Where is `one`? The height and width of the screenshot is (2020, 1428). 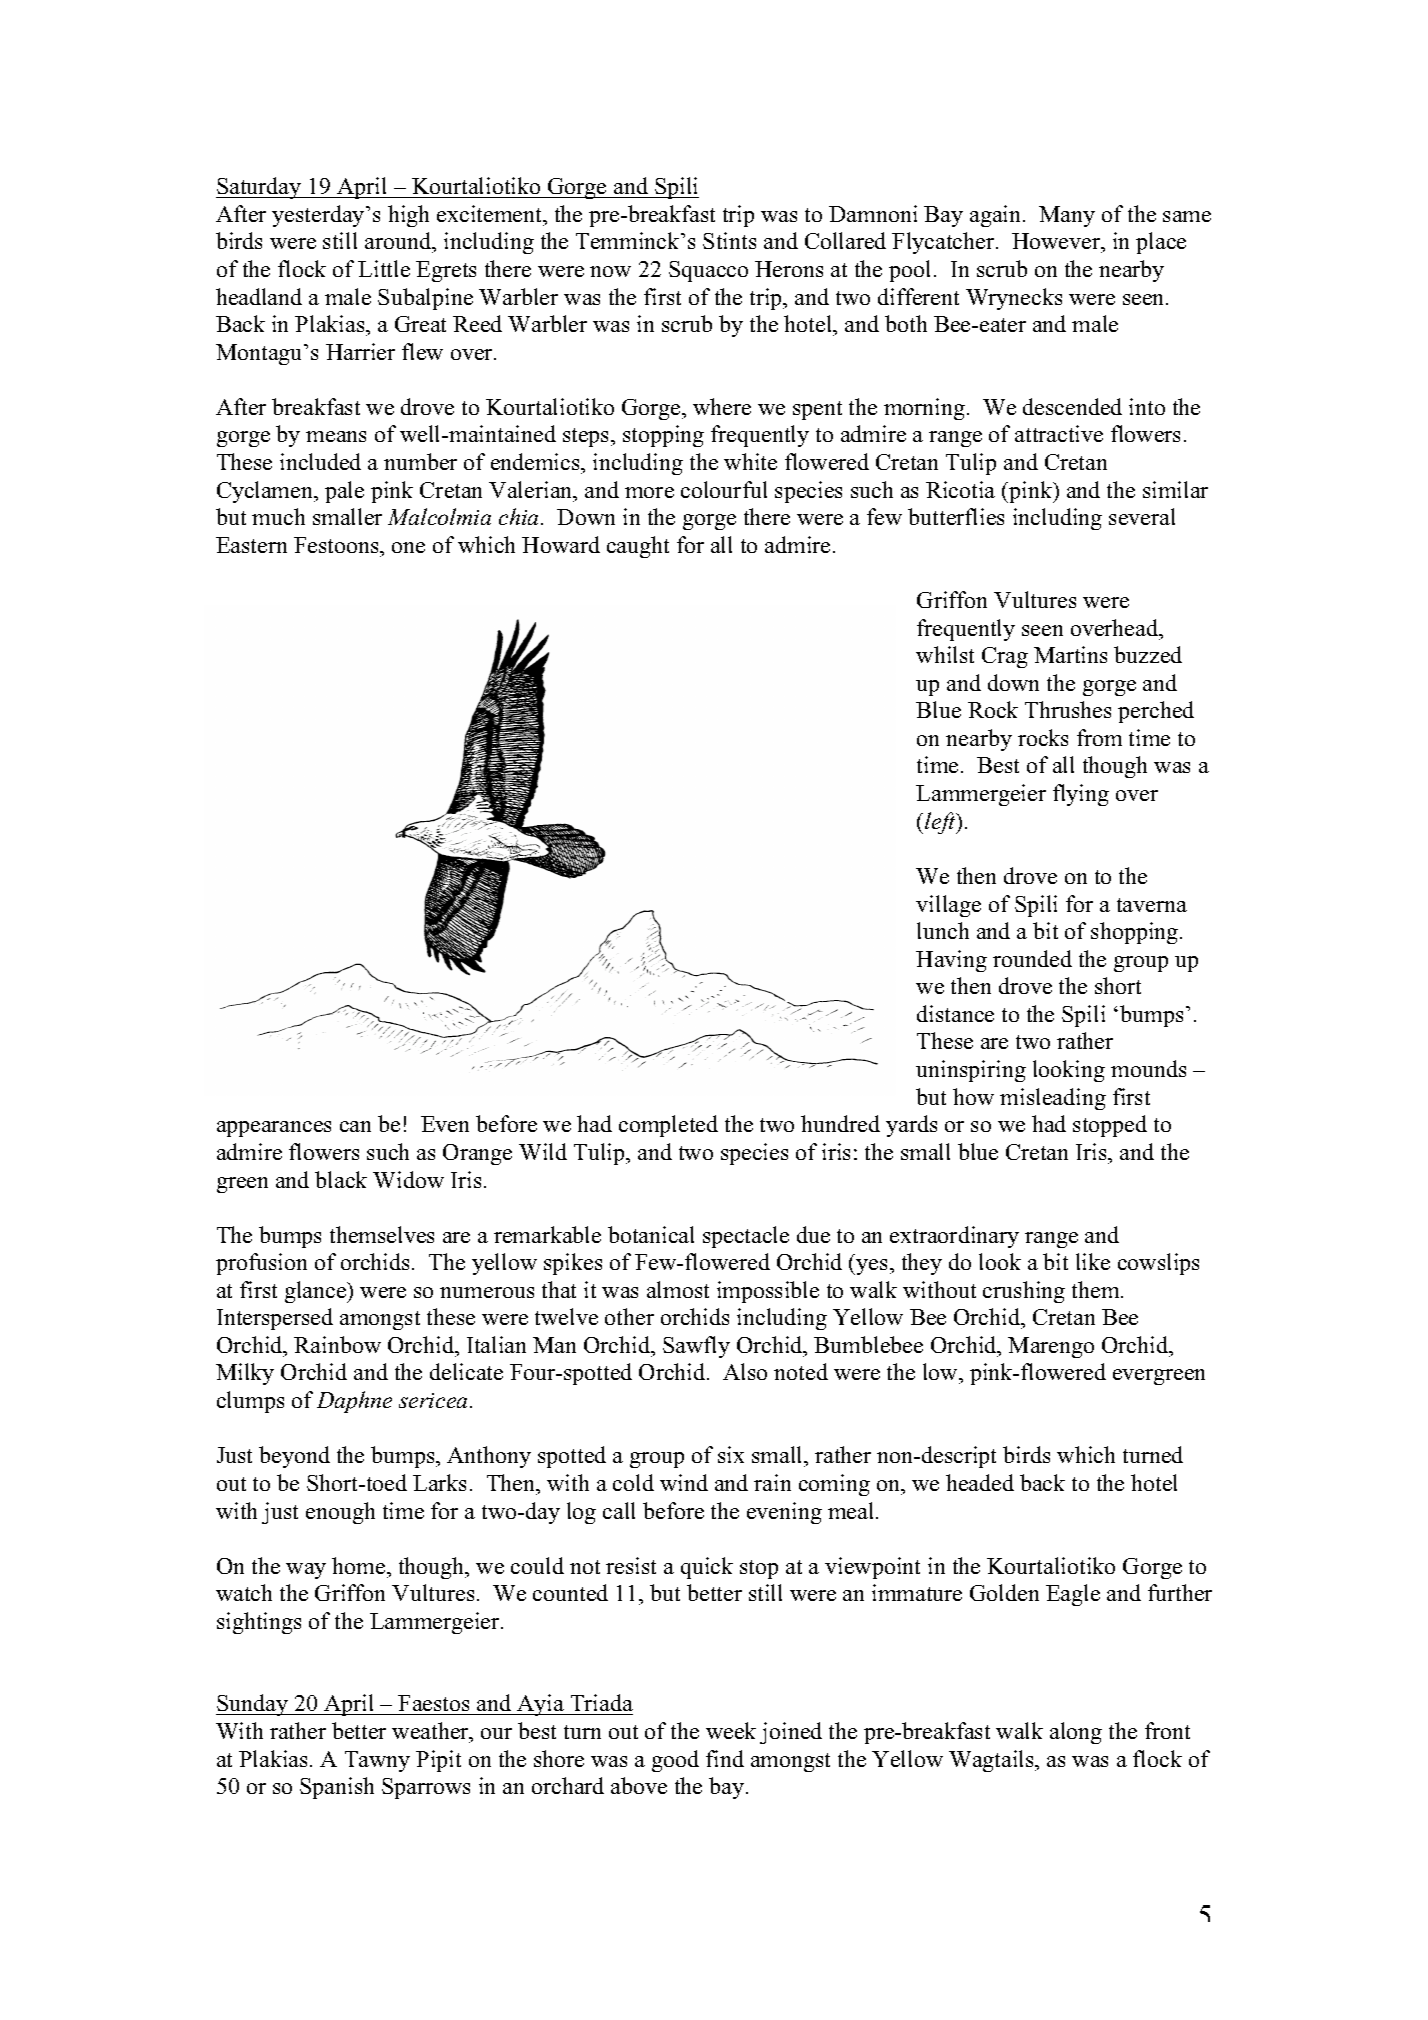
one is located at coordinates (408, 547).
